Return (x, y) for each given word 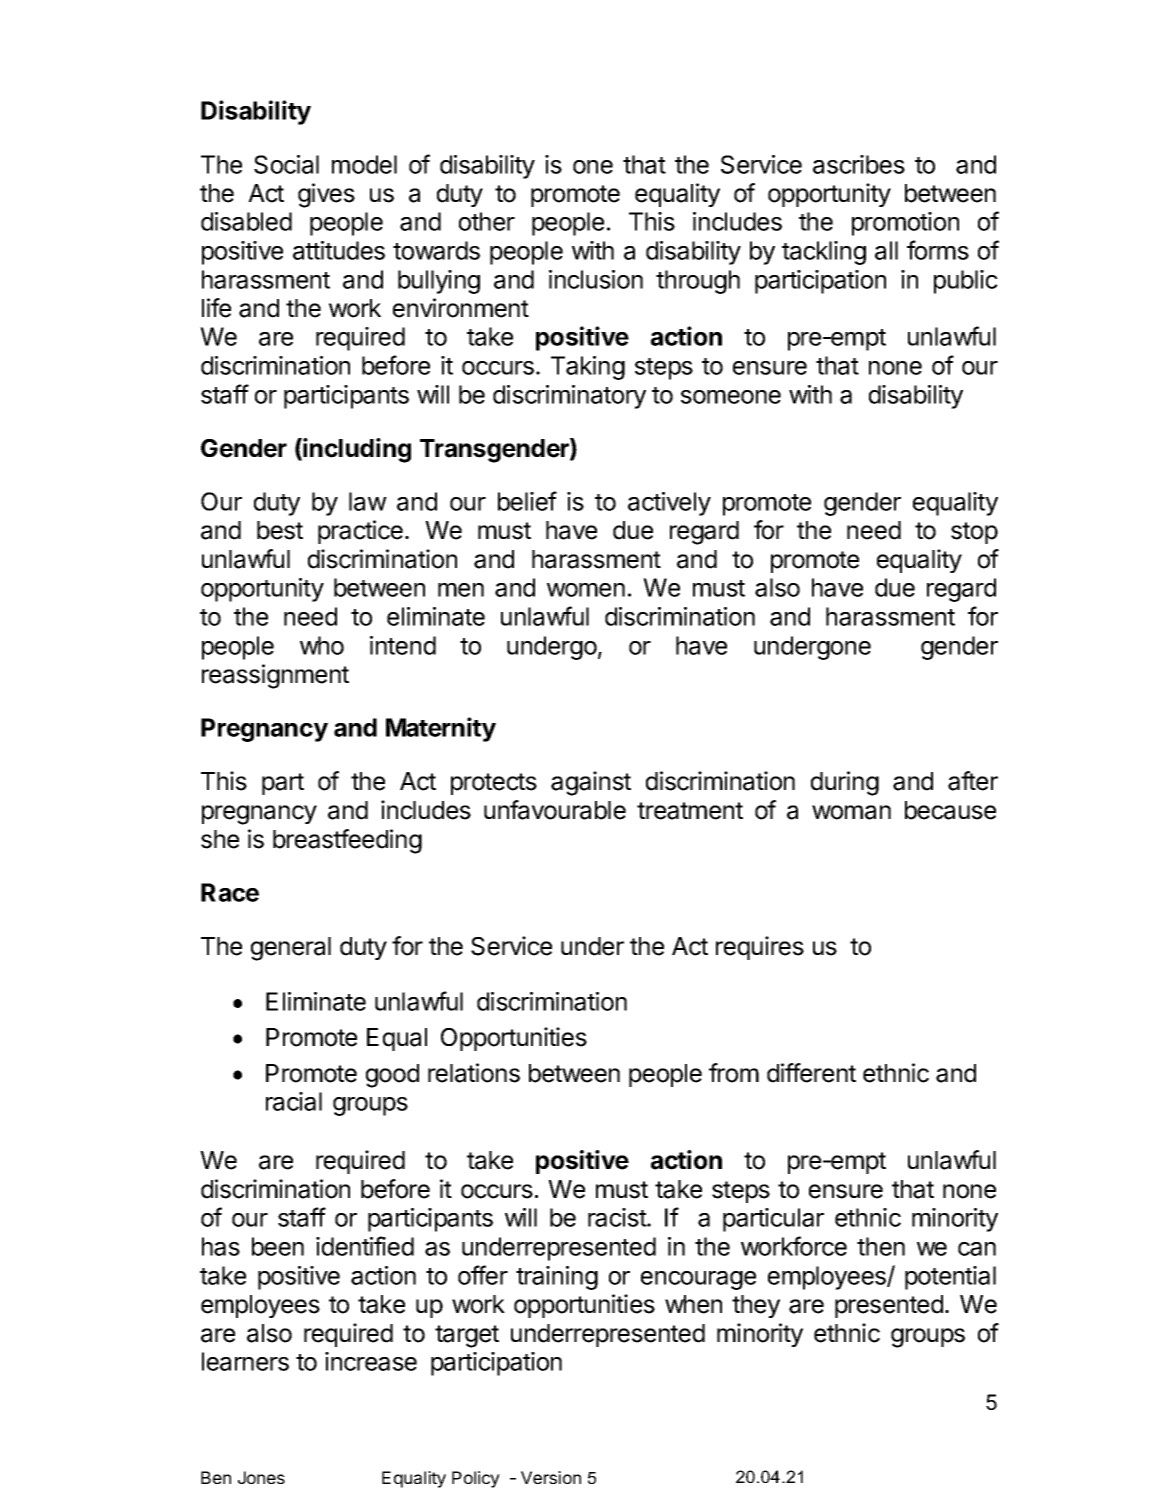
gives (326, 195)
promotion (905, 224)
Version (551, 1477)
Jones (261, 1477)
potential (950, 1278)
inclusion (596, 279)
